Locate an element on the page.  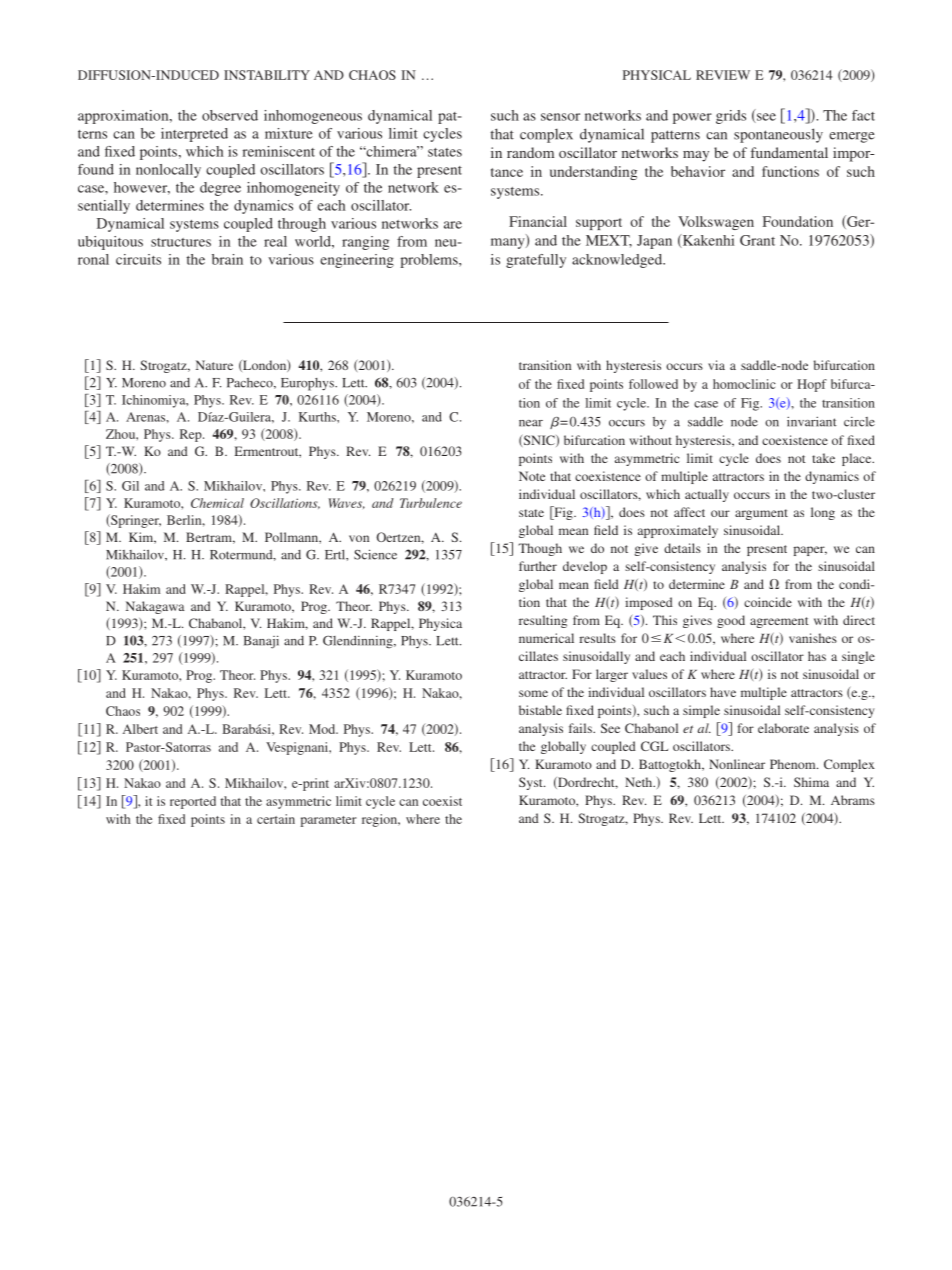
Note is located at coordinates (532, 476).
